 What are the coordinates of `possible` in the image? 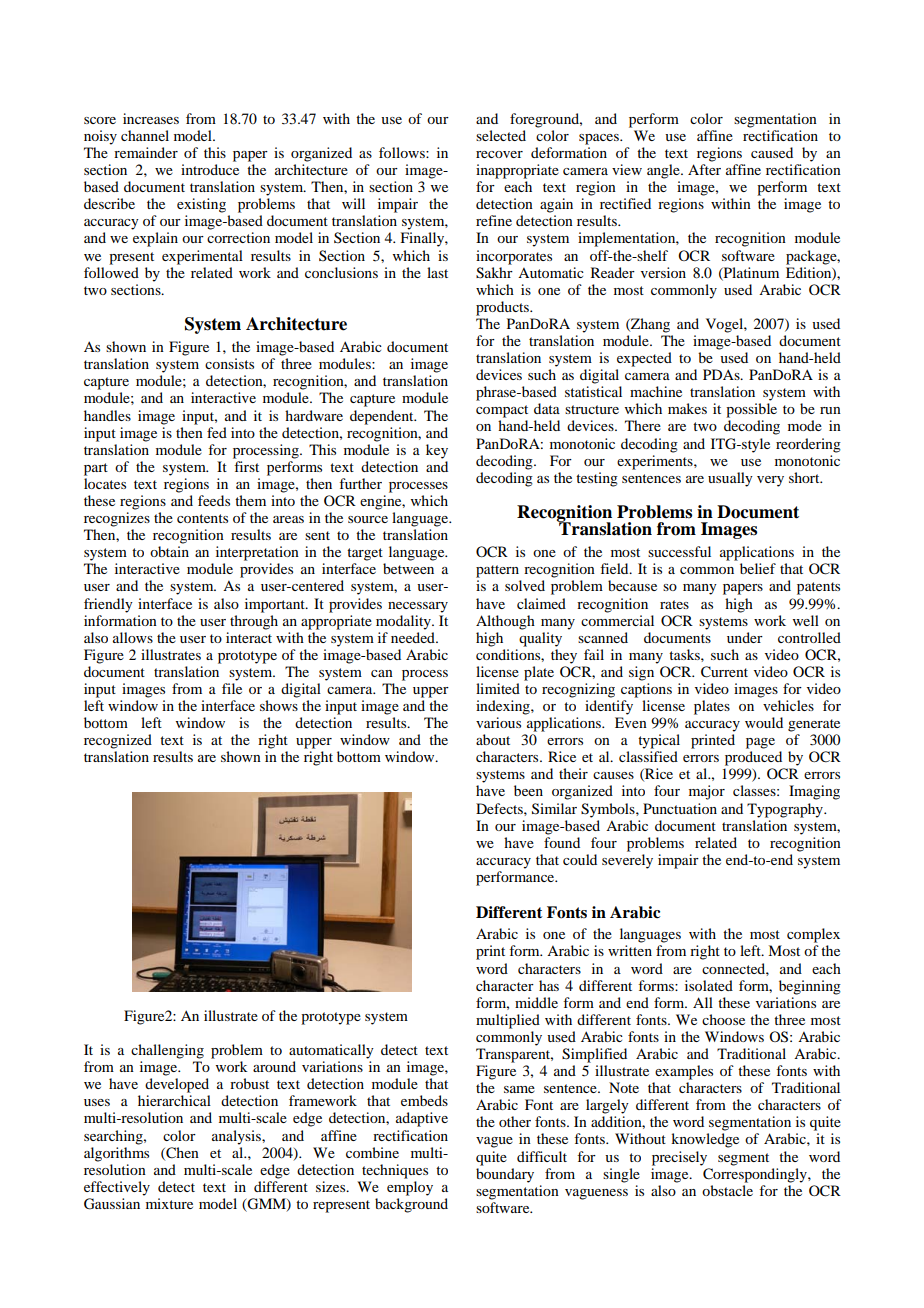 It's located at (751, 410).
